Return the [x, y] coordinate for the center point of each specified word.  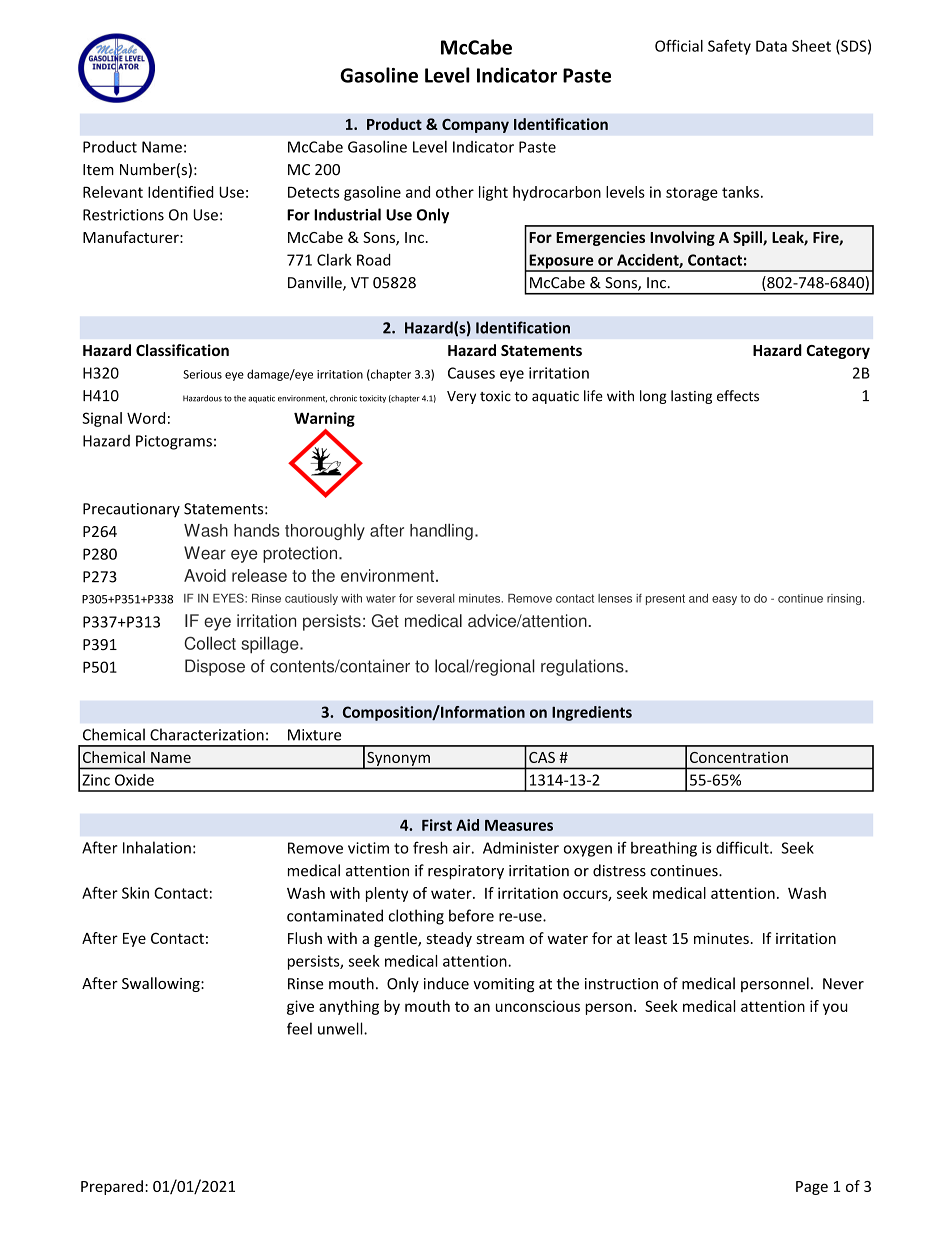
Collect [210, 643]
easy [724, 600]
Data [771, 46]
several [435, 598]
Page [812, 1188]
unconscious [538, 1006]
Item [98, 170]
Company [475, 126]
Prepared [112, 1187]
